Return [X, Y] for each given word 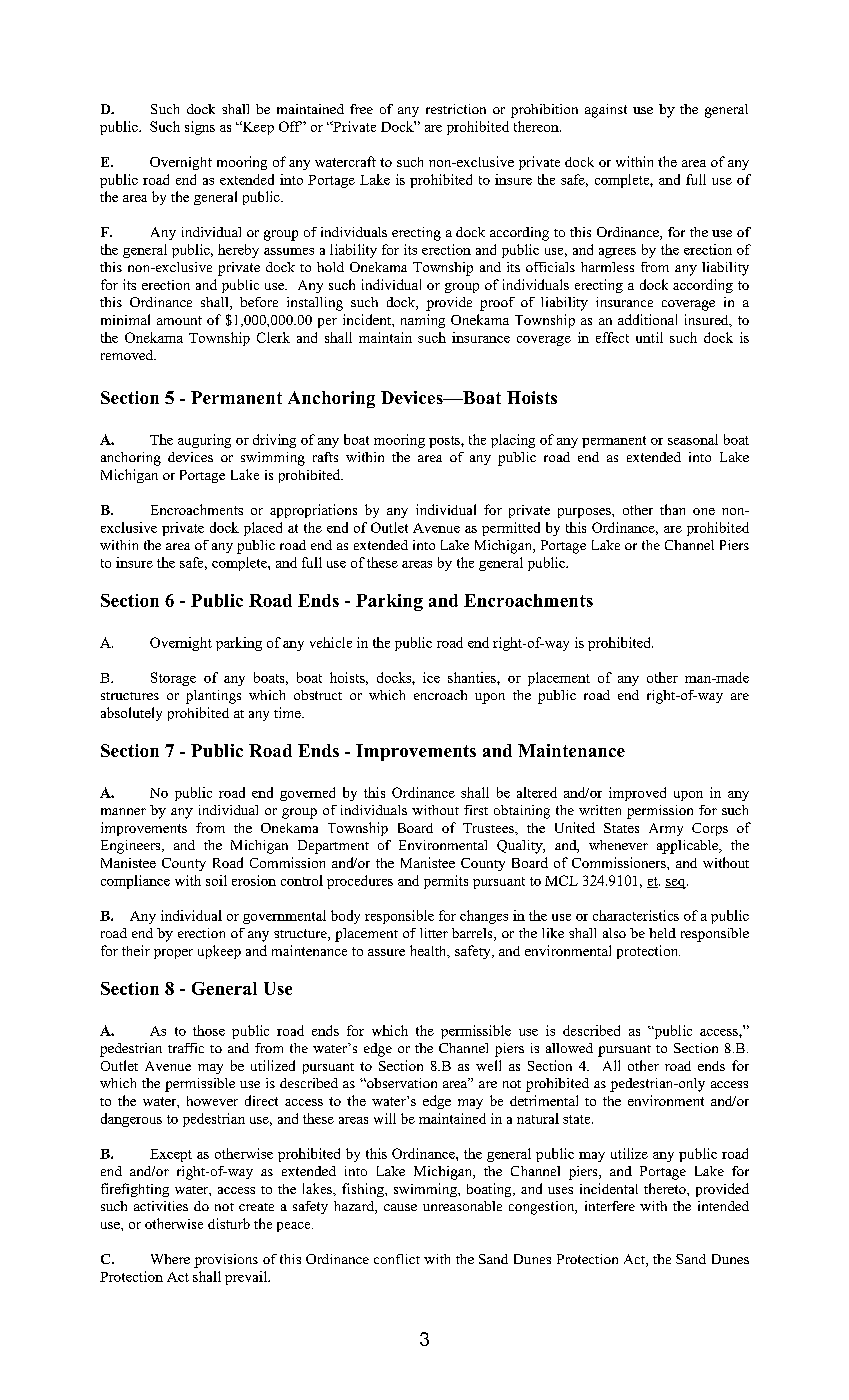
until [649, 337]
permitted [511, 529]
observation [401, 1083]
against [606, 111]
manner [123, 811]
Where [170, 1259]
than [672, 509]
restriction [456, 109]
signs [200, 128]
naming [423, 321]
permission [660, 812]
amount [179, 320]
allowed [569, 1048]
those [209, 1030]
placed [263, 529]
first [476, 810]
